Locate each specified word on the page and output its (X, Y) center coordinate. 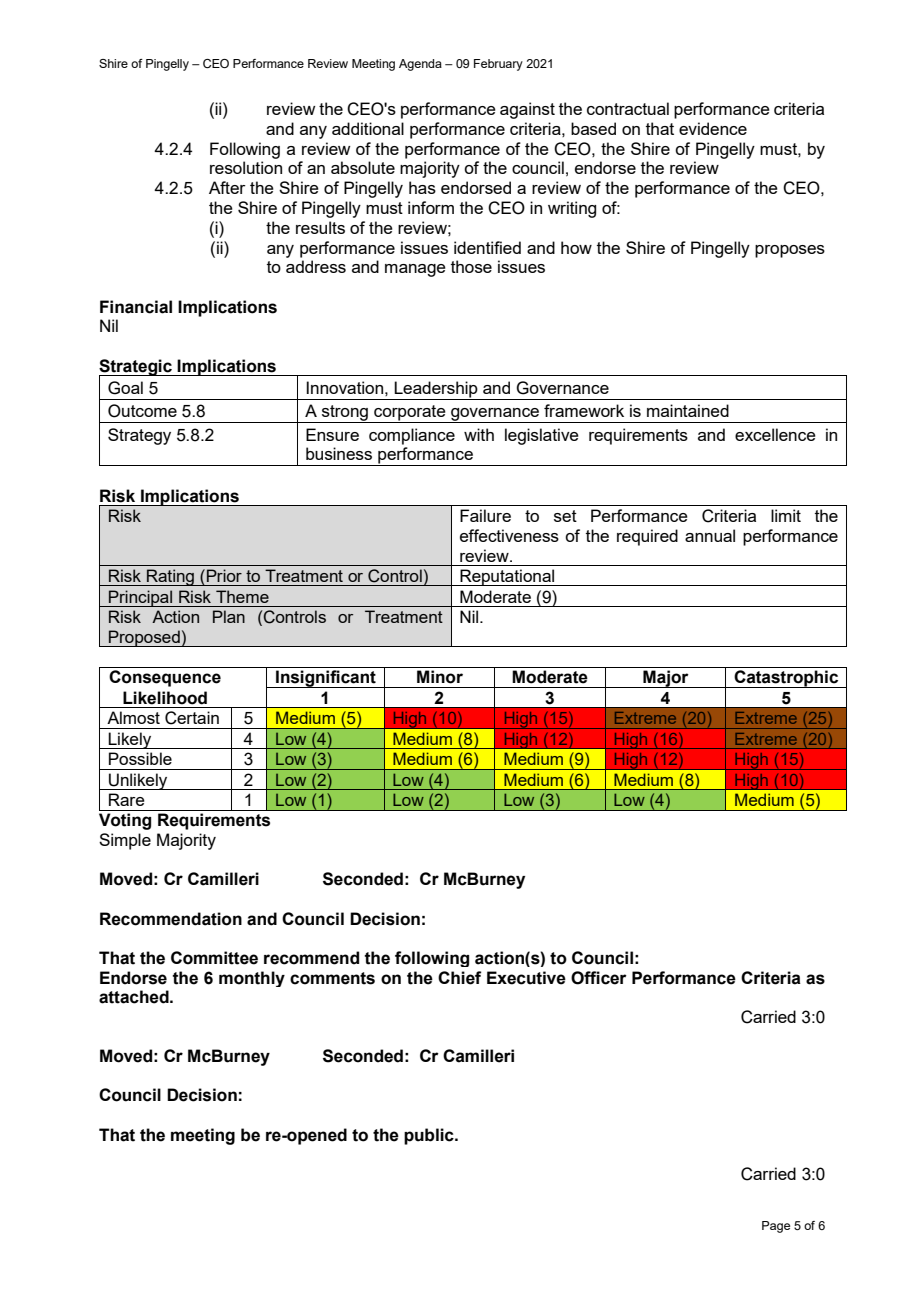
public (430, 1136)
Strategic (136, 368)
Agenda (420, 65)
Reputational (507, 577)
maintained (688, 410)
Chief (459, 978)
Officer (599, 978)
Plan (229, 616)
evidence (713, 128)
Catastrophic (786, 679)
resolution (246, 167)
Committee (214, 958)
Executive (526, 978)
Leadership (436, 390)
